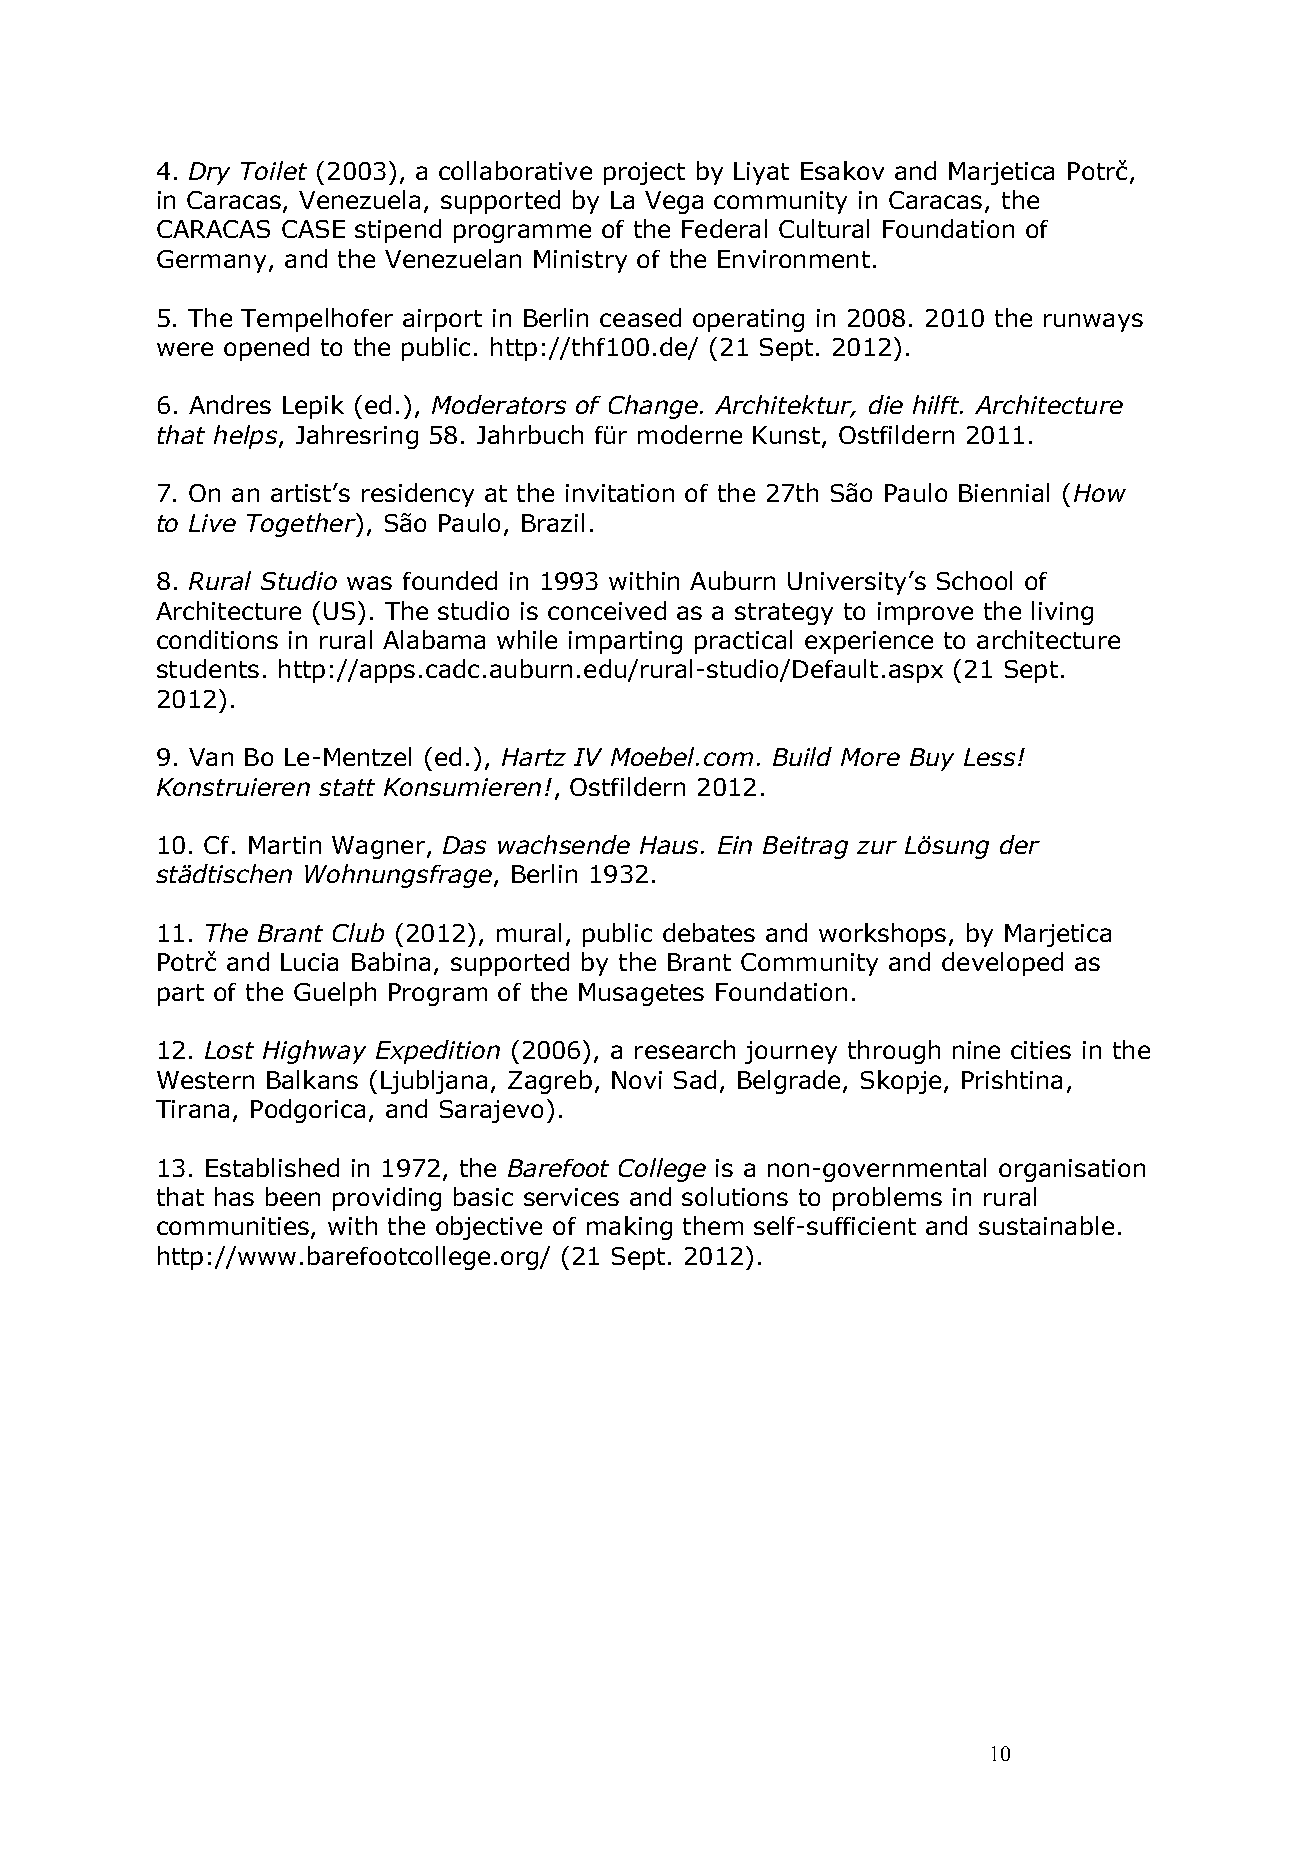  Describe the element at coordinates (669, 845) in the page. I see `Haus` at that location.
